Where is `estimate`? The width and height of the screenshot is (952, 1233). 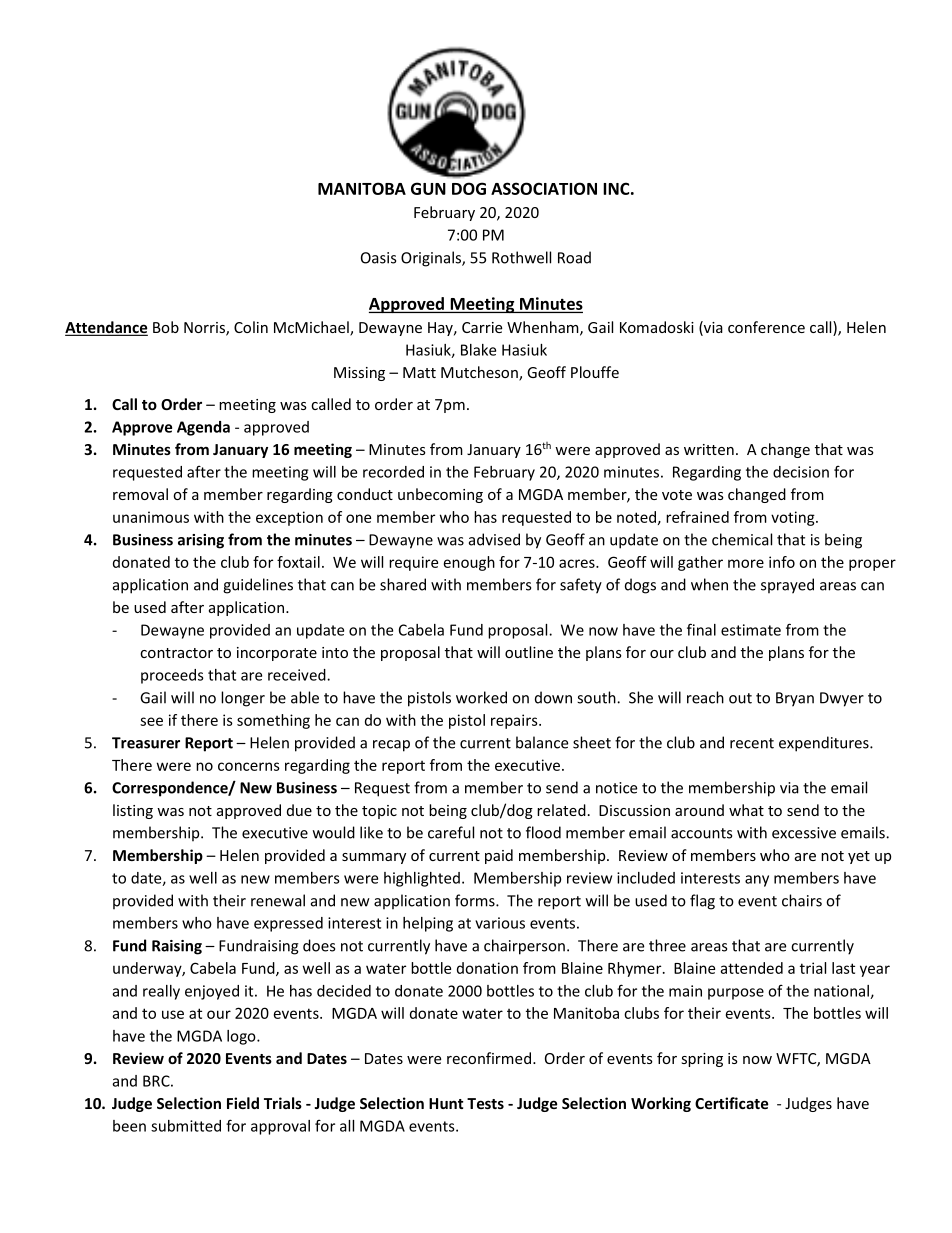
estimate is located at coordinates (751, 630).
